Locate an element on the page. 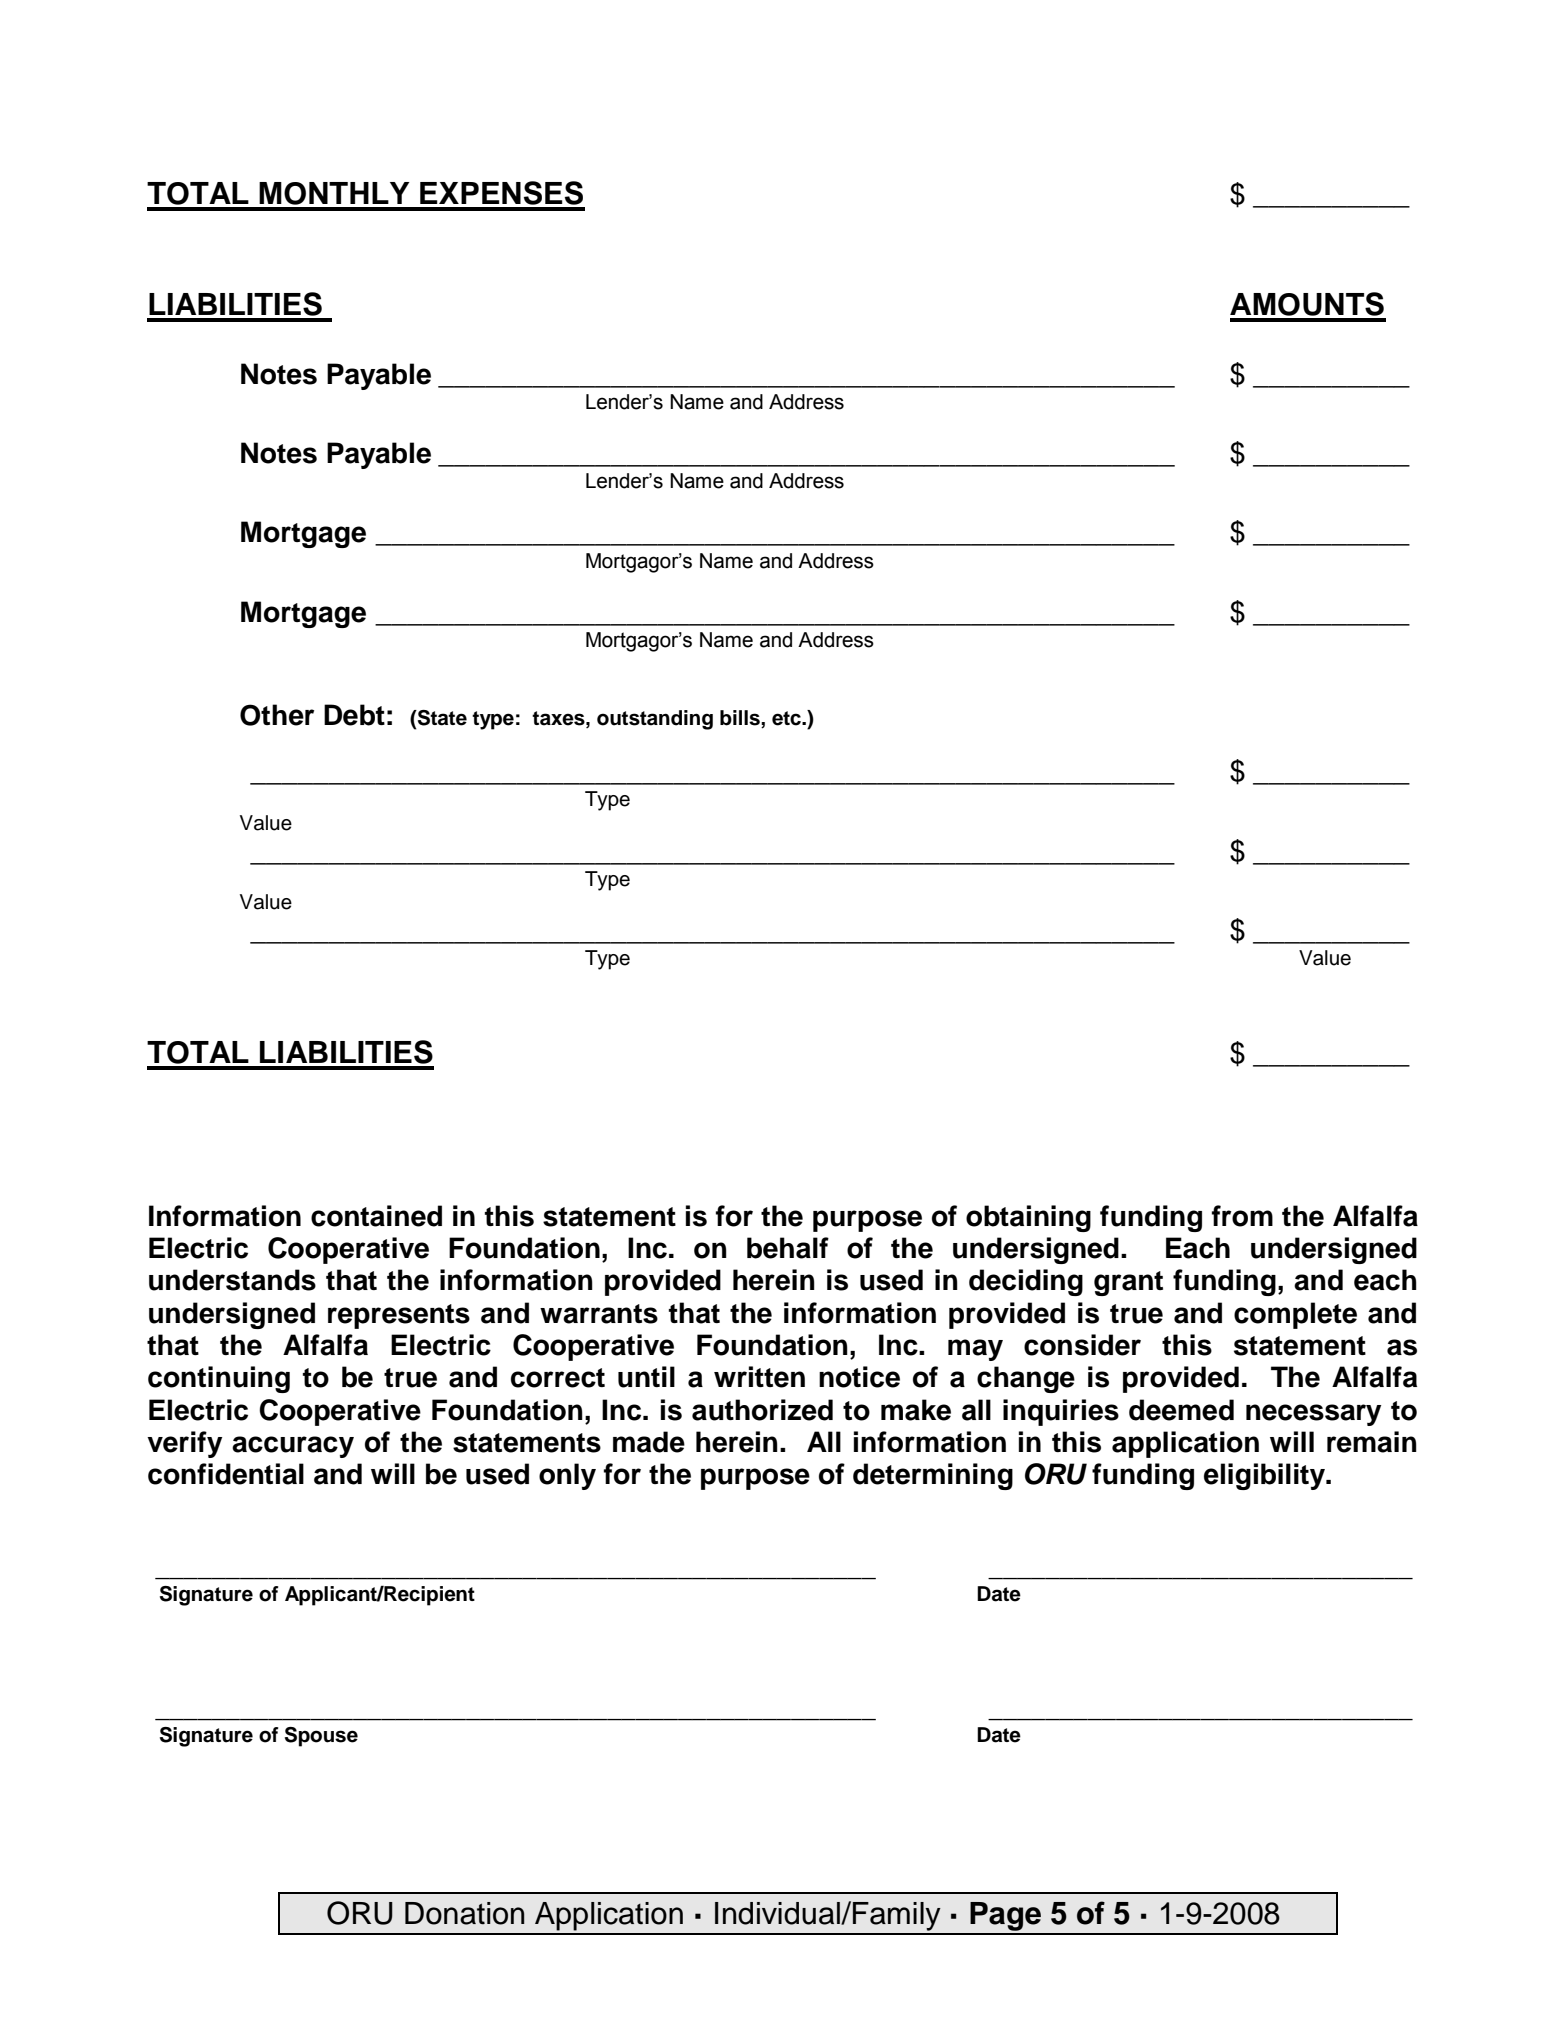  obtaining is located at coordinates (1028, 1218).
